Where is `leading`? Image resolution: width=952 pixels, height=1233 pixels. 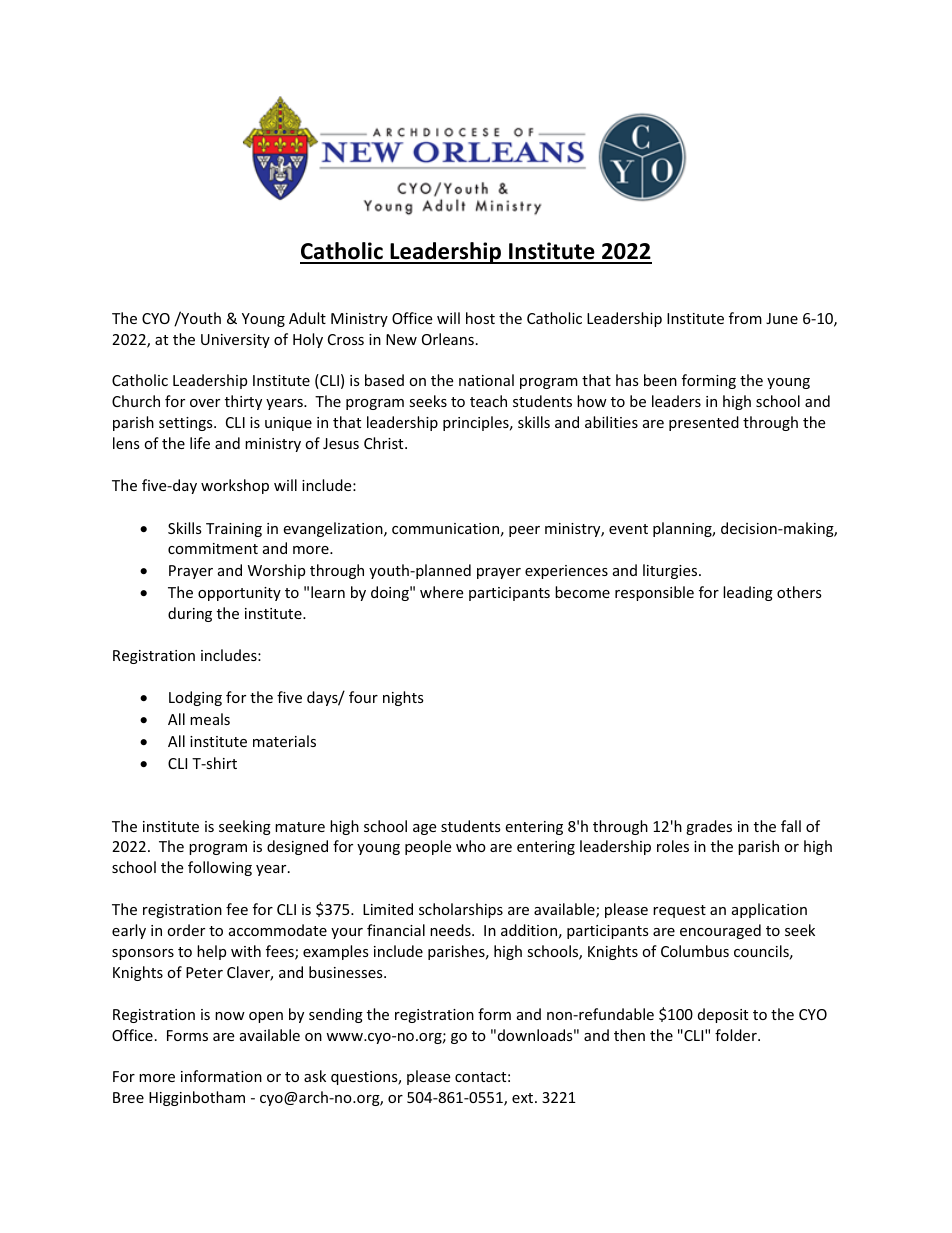 leading is located at coordinates (748, 593).
